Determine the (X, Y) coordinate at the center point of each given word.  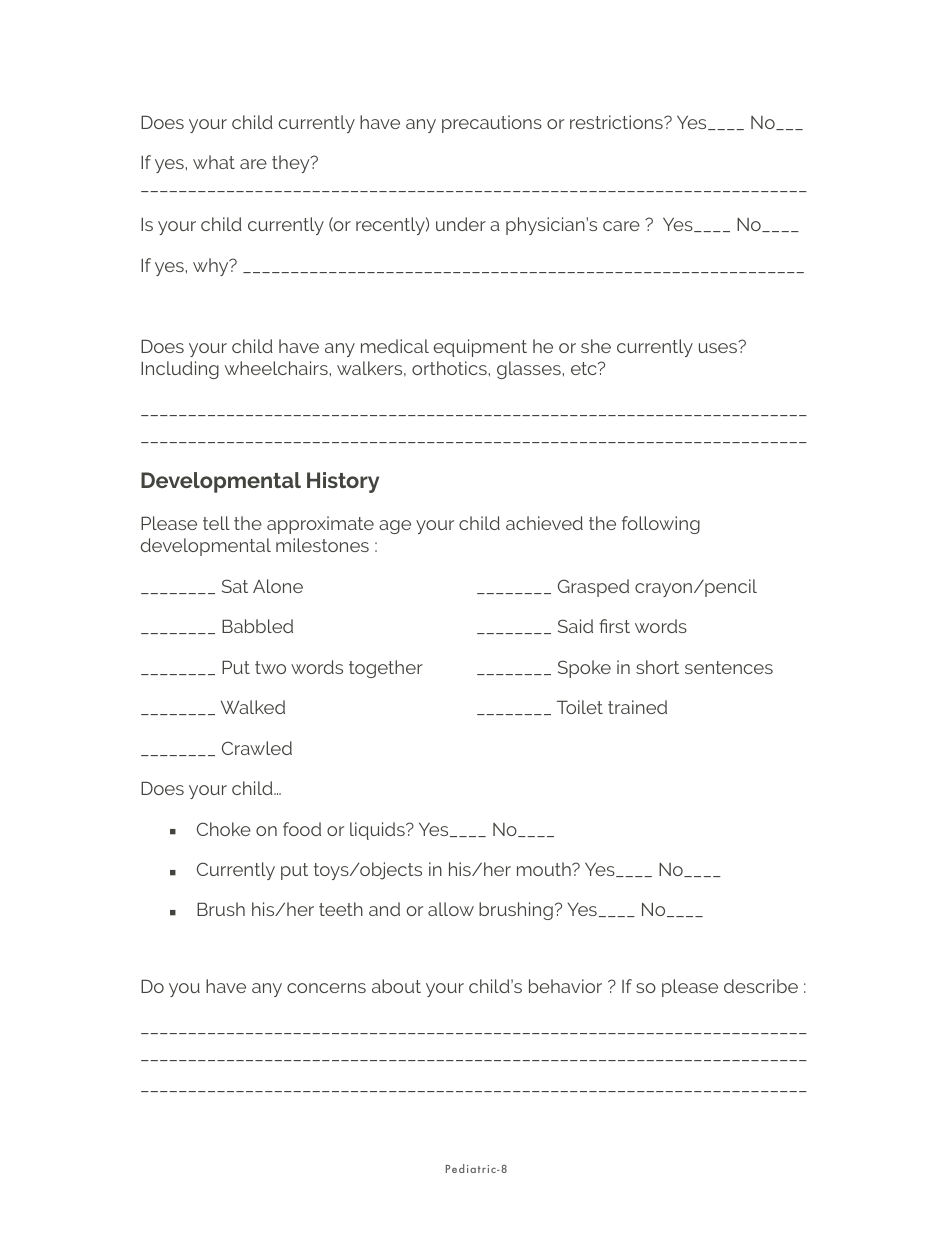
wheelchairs (276, 368)
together (386, 669)
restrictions (617, 122)
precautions (492, 124)
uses (719, 347)
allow (451, 909)
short (657, 667)
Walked (253, 707)
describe (761, 986)
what (214, 162)
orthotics (449, 368)
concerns (326, 988)
